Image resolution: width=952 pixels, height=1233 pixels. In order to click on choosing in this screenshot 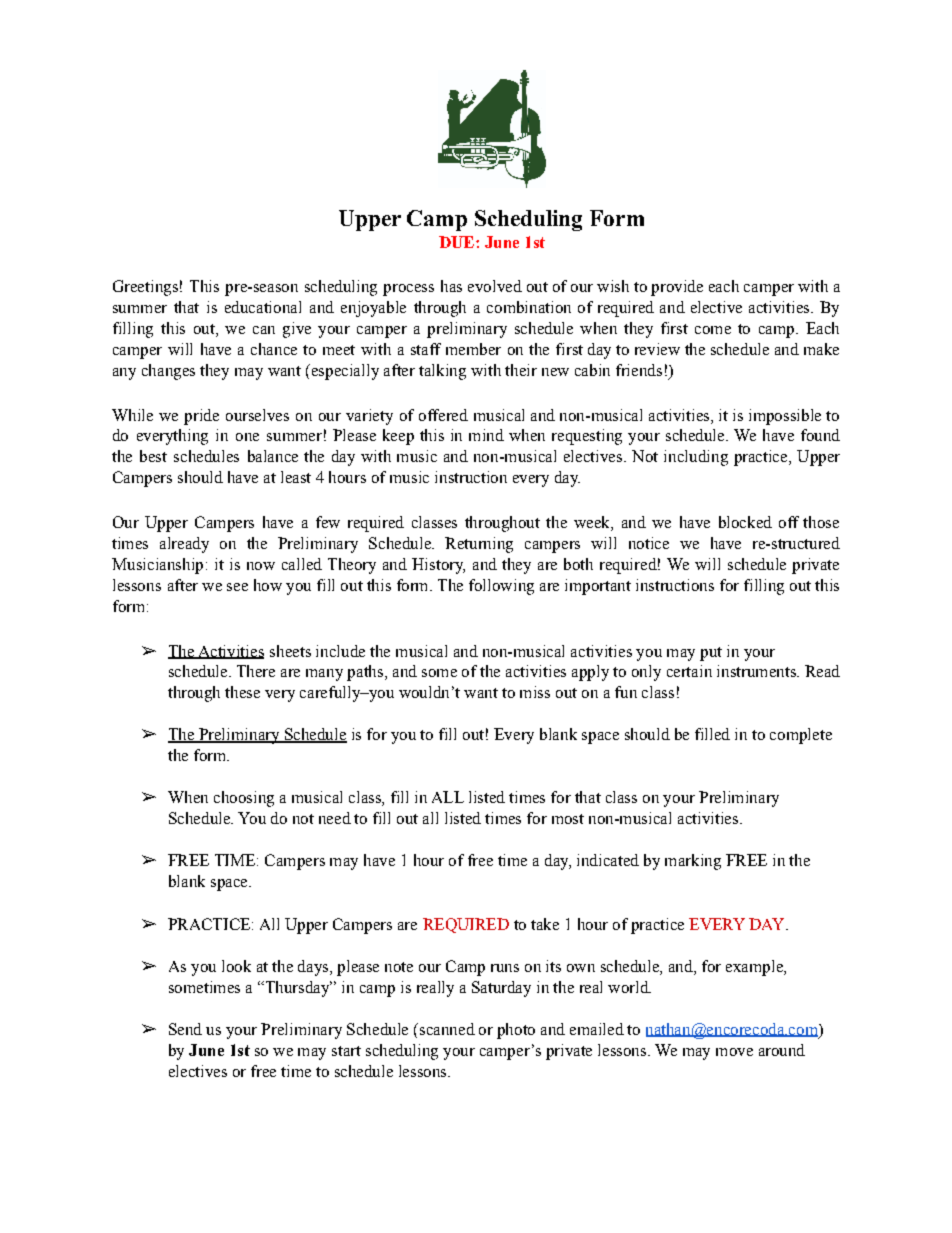, I will do `click(244, 799)`.
